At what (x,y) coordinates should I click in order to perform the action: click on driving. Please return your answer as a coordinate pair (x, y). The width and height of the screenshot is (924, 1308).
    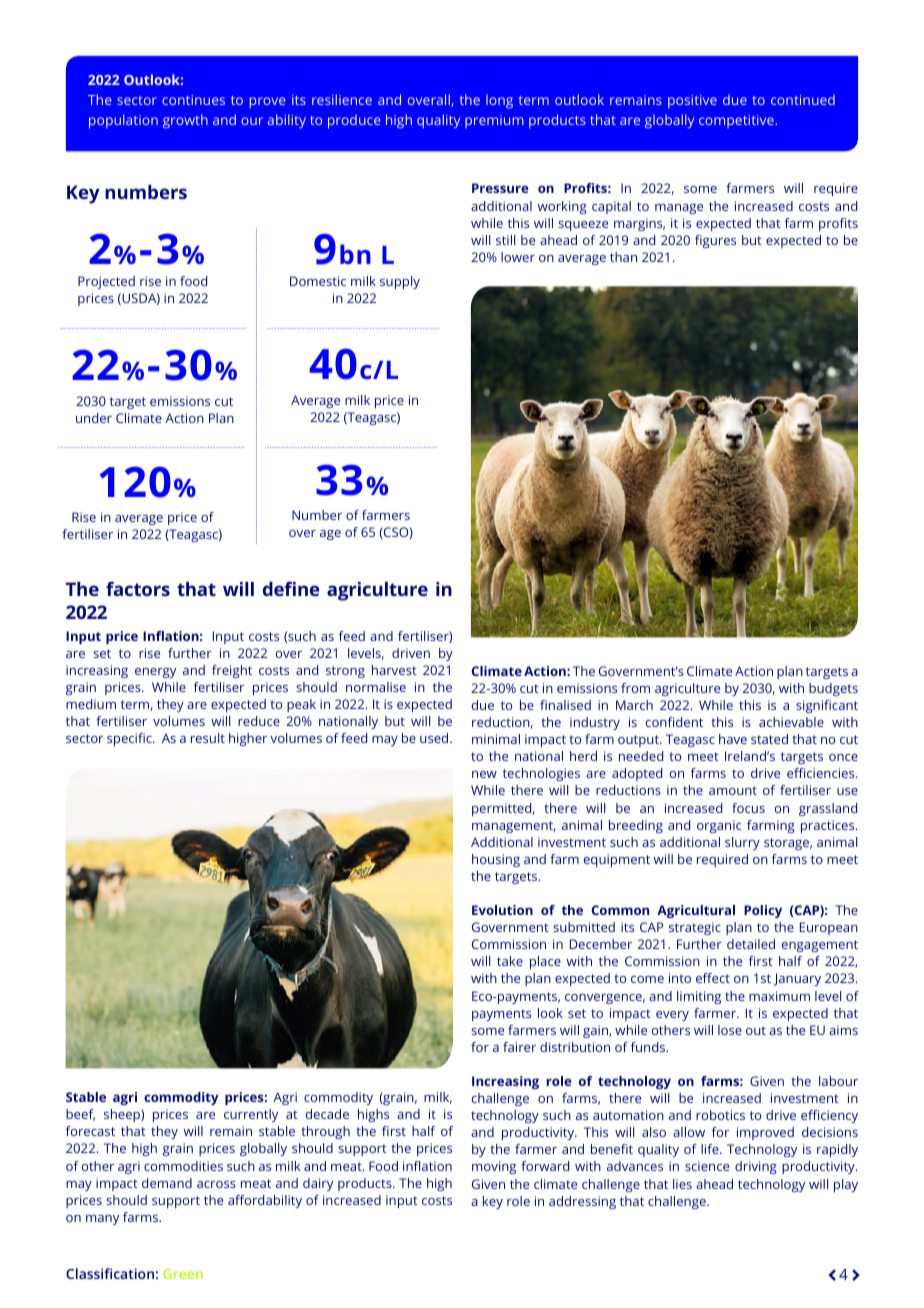
    Looking at the image, I should click on (756, 1167).
